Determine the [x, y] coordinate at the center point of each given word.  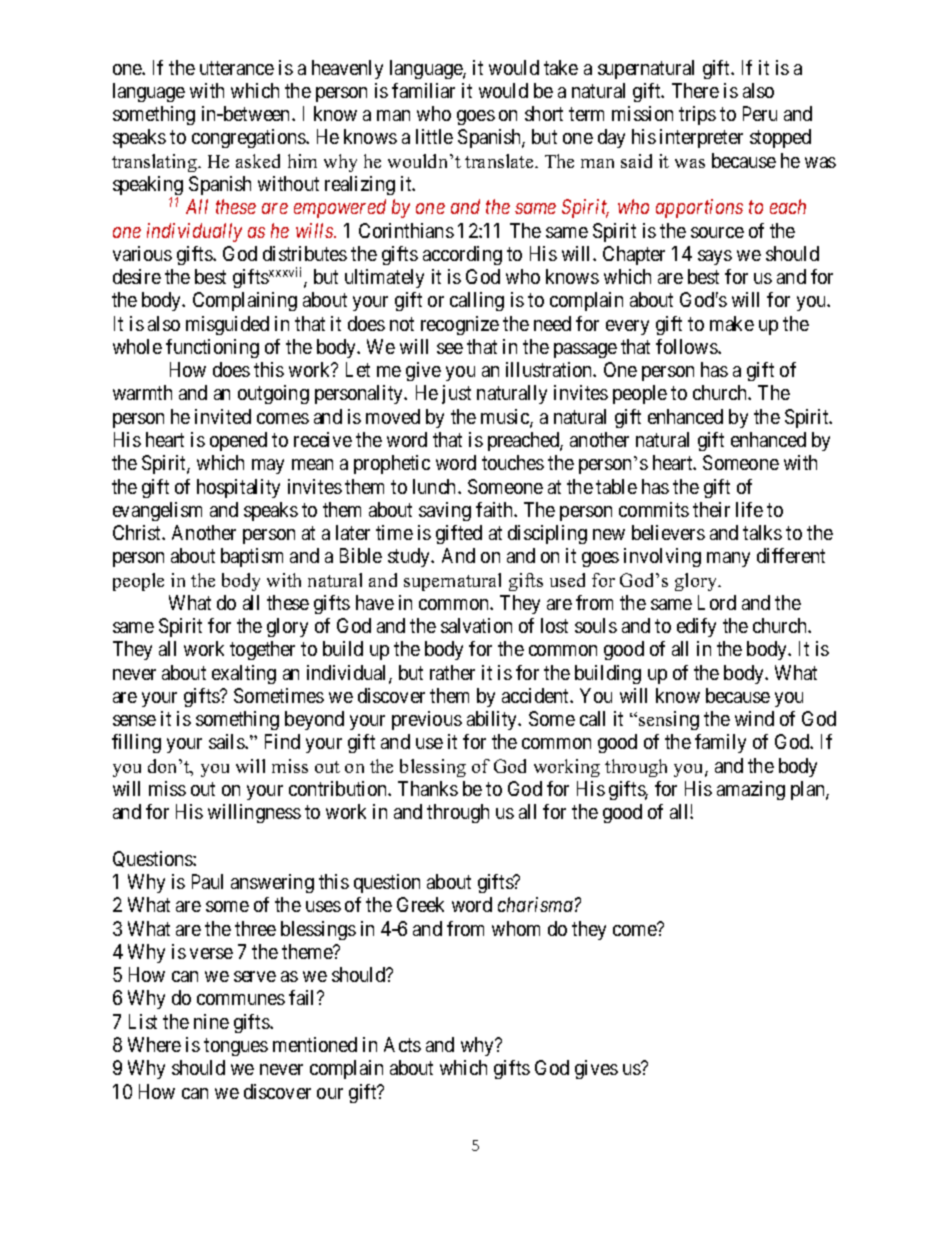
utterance [237, 68]
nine [211, 1021]
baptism [252, 557]
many [728, 559]
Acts [402, 1044]
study [410, 557]
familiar [423, 90]
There [695, 90]
